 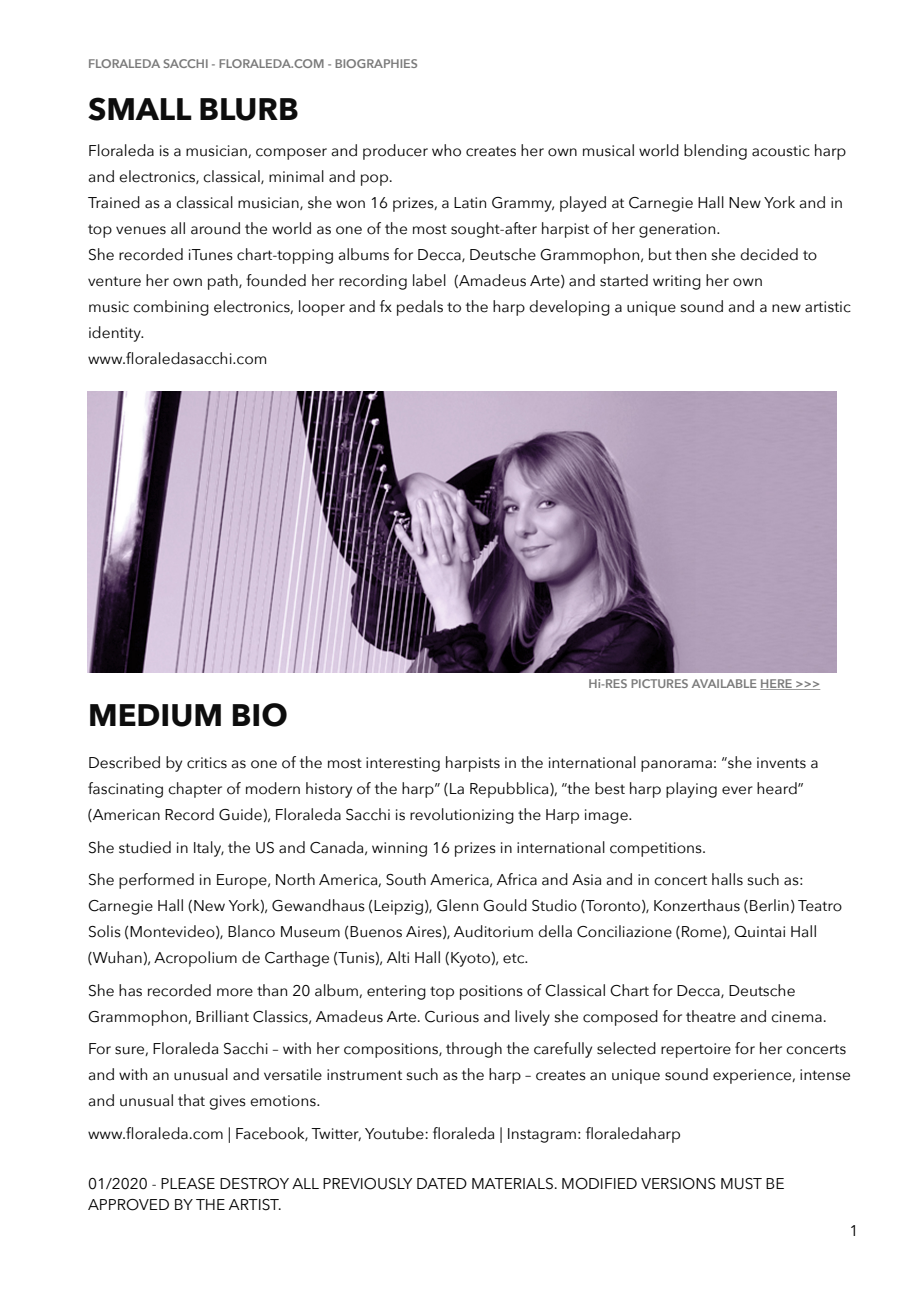 What do you see at coordinates (457, 905) in the screenshot?
I see `Glenn` at bounding box center [457, 905].
